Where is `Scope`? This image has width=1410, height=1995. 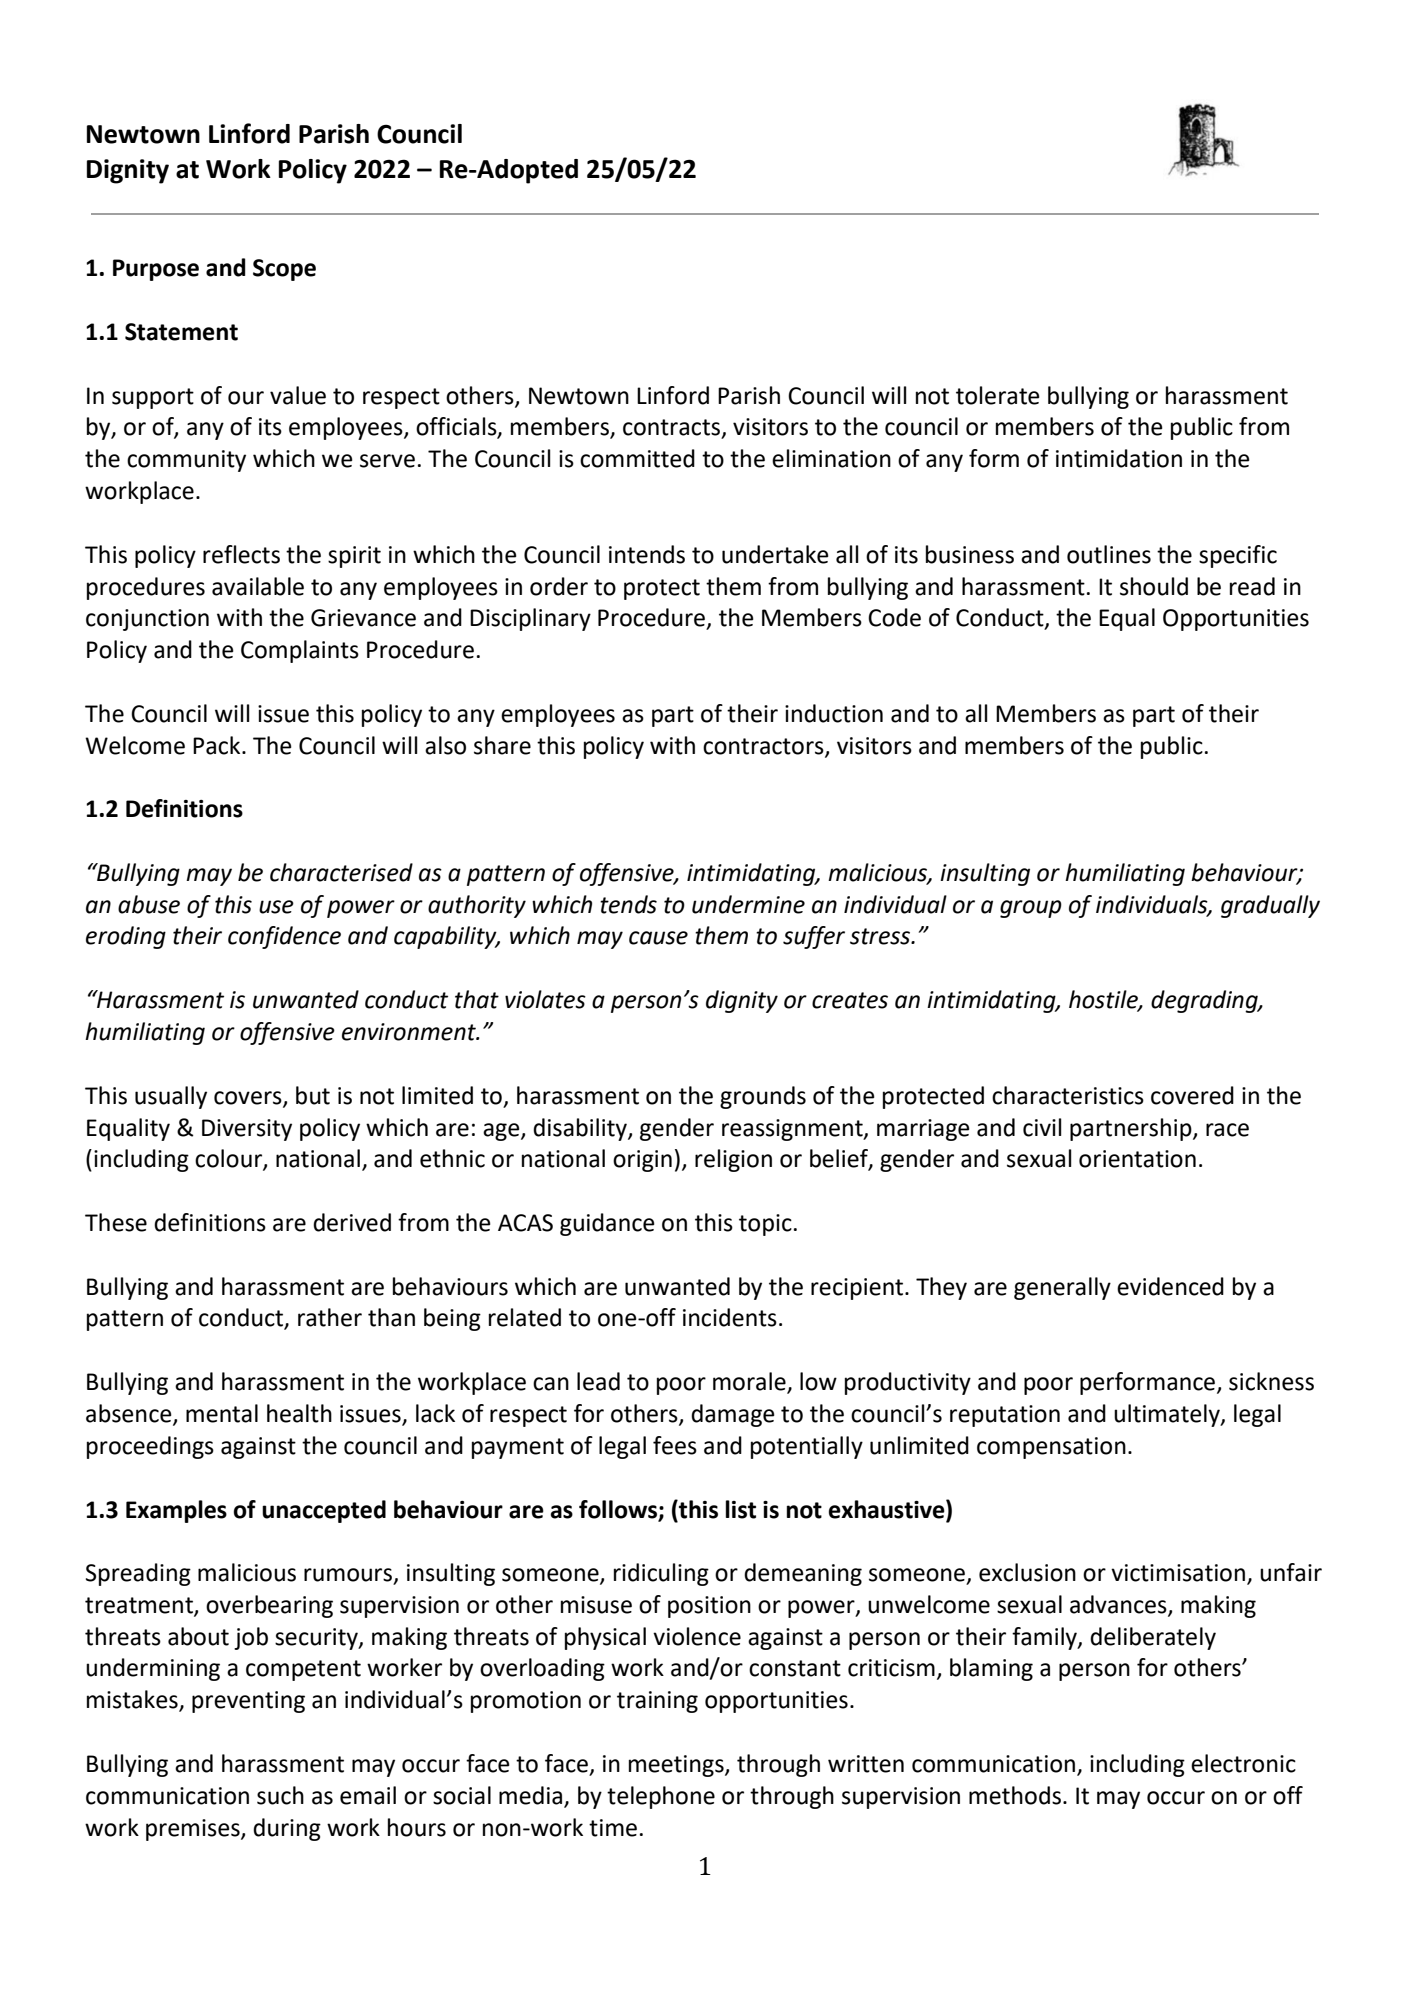
Scope is located at coordinates (284, 270).
